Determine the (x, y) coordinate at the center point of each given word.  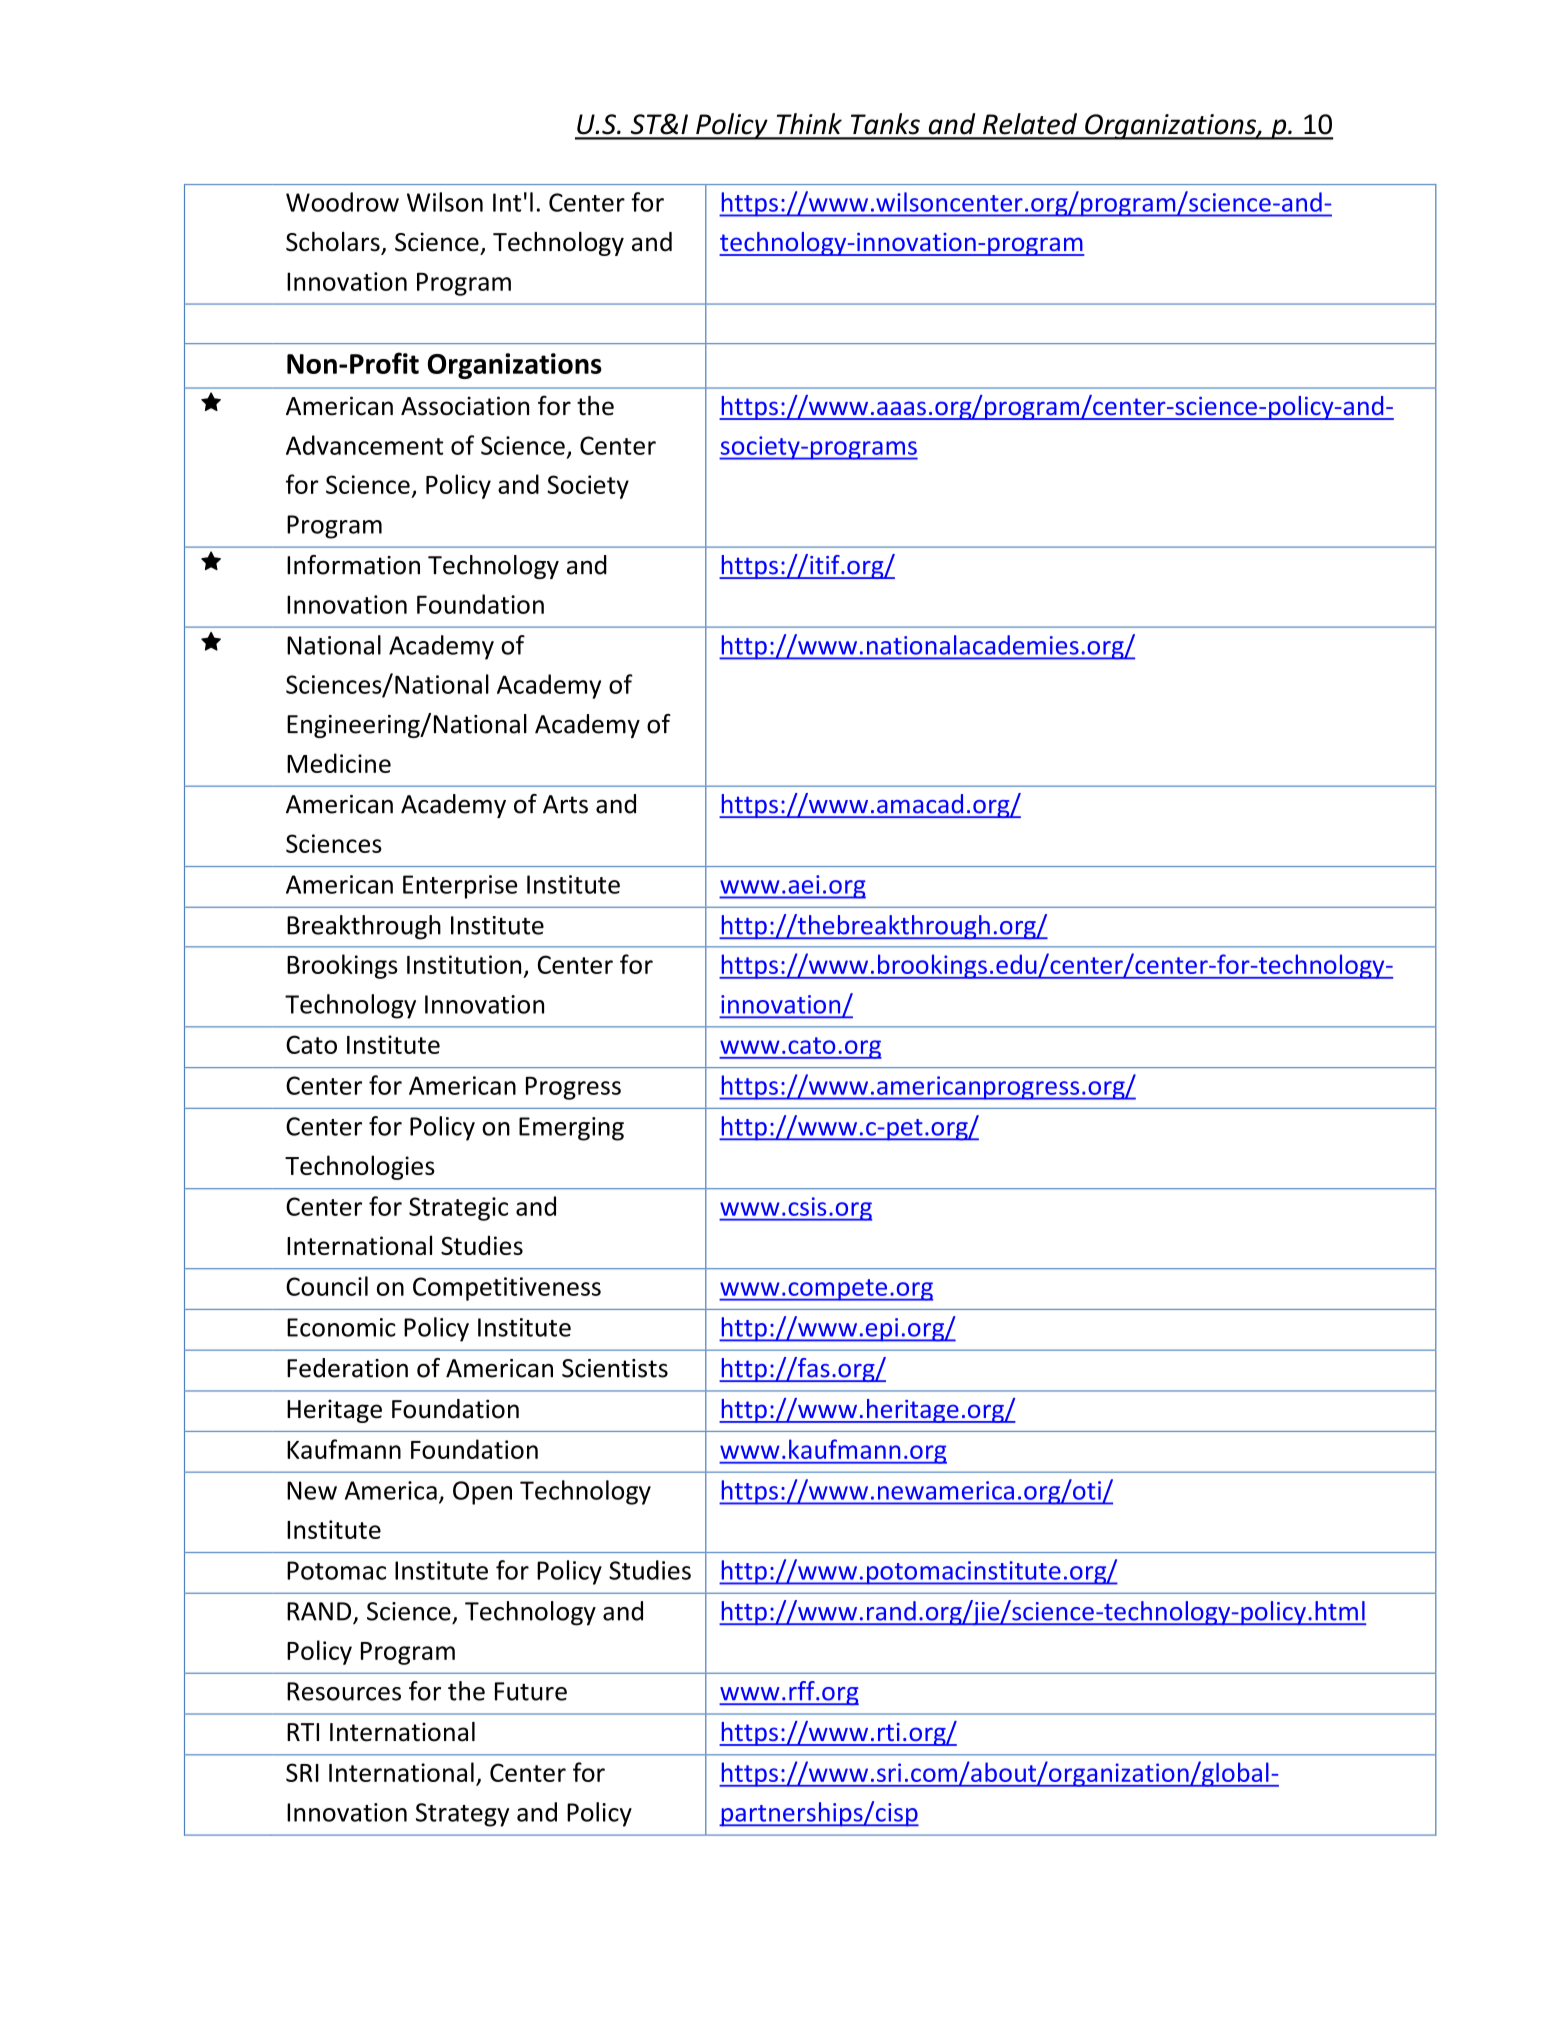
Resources (344, 1691)
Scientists (615, 1368)
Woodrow (342, 202)
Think (809, 123)
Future (531, 1691)
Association (465, 406)
